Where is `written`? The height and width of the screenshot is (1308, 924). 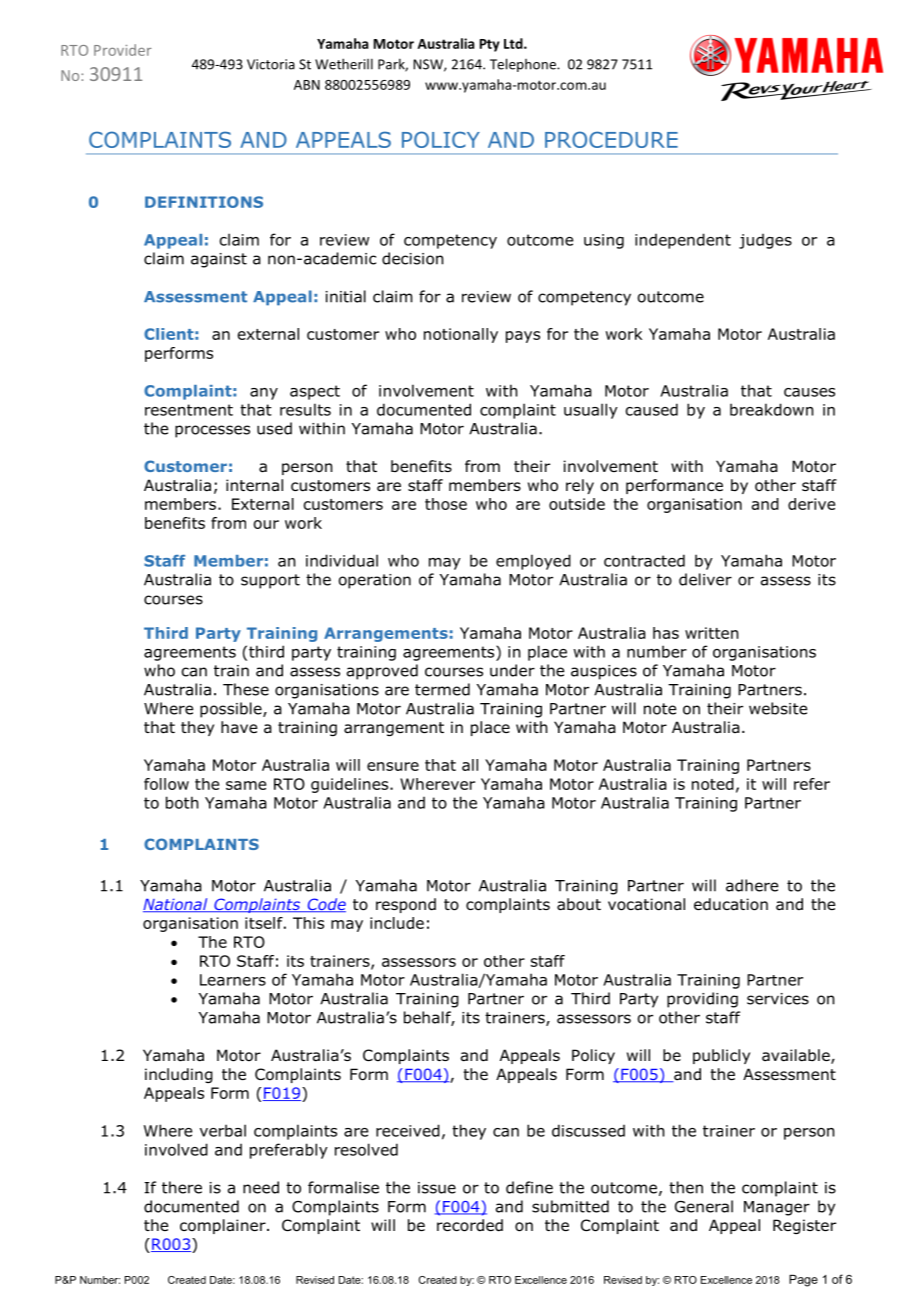
written is located at coordinates (711, 633).
